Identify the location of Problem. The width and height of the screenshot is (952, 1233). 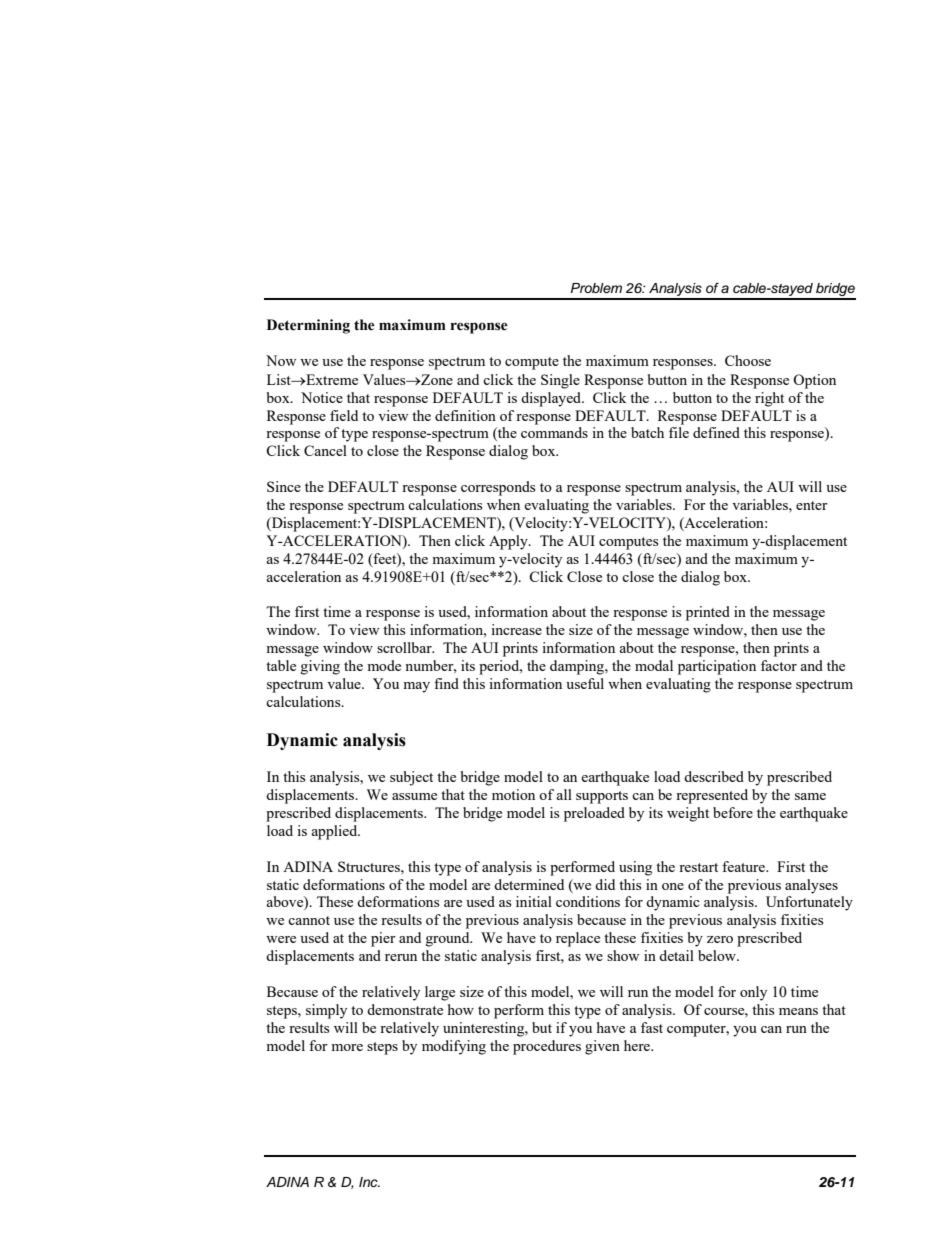
(596, 288).
